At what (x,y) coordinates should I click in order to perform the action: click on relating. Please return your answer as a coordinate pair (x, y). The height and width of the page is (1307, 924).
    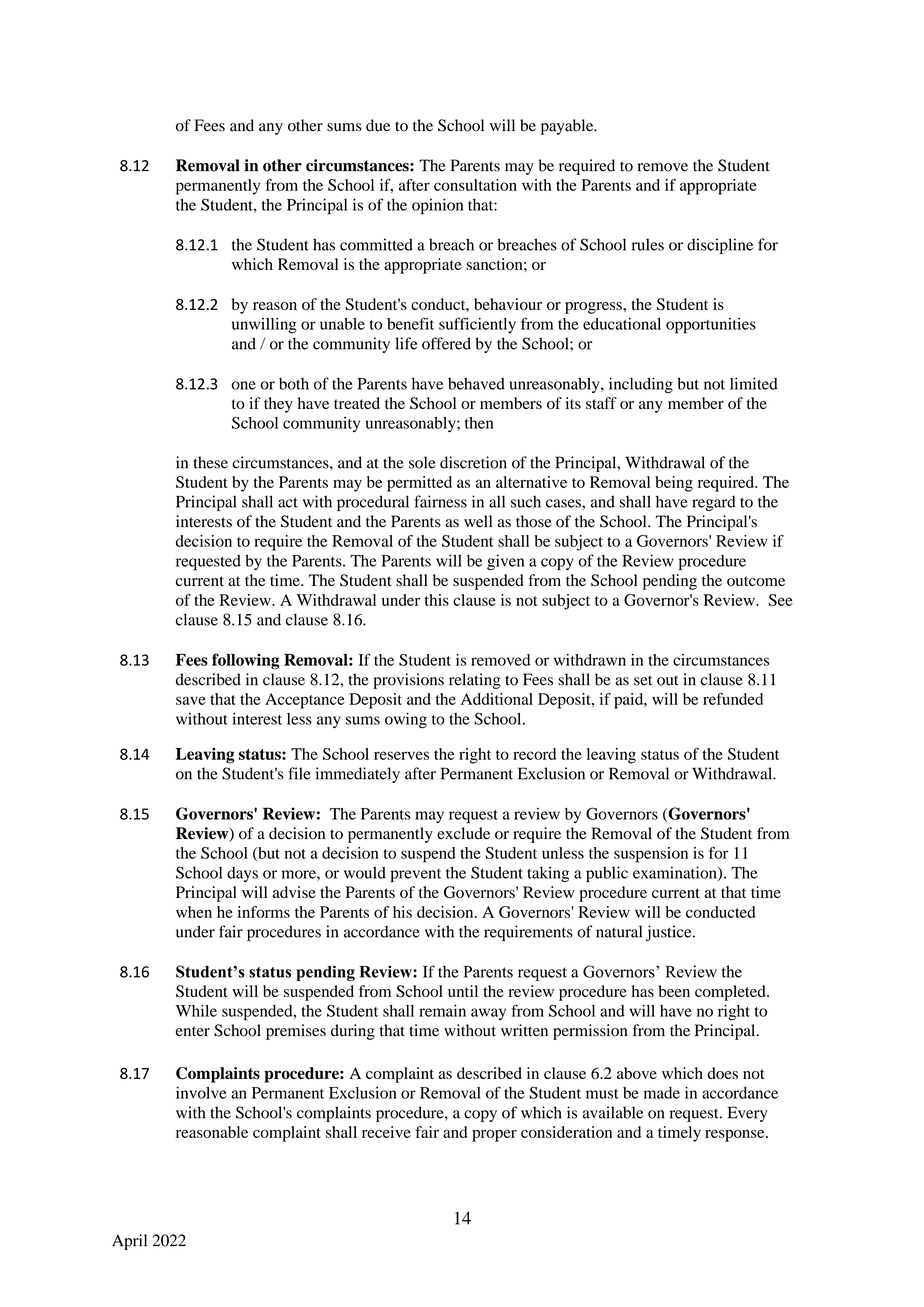
    Looking at the image, I should click on (475, 681).
